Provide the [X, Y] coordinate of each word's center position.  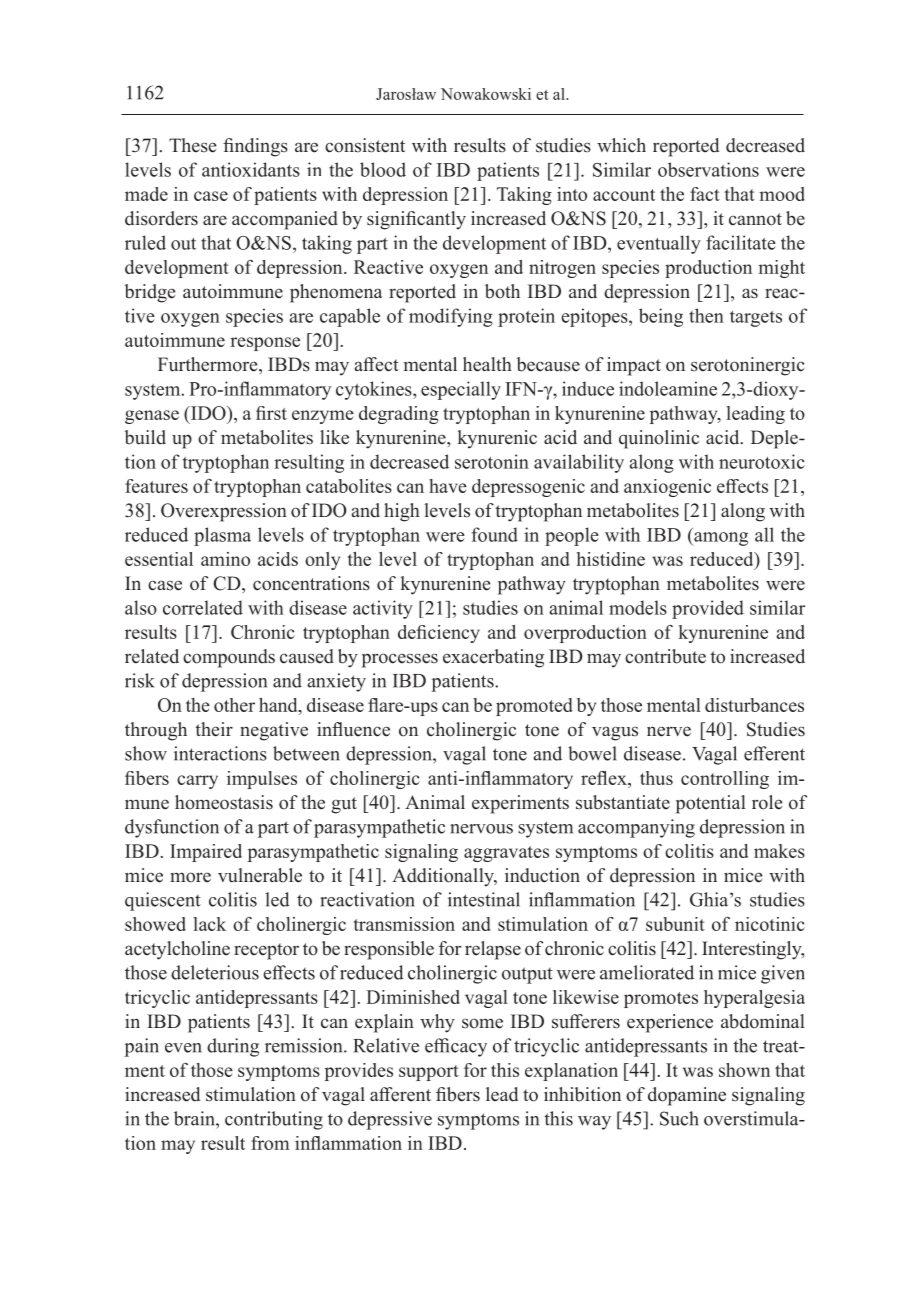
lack [210, 924]
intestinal [484, 899]
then [706, 315]
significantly [416, 220]
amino [225, 559]
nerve [669, 731]
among [720, 539]
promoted [534, 707]
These [192, 145]
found [494, 534]
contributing [274, 1120]
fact [705, 194]
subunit [675, 924]
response [265, 344]
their [214, 729]
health [487, 364]
